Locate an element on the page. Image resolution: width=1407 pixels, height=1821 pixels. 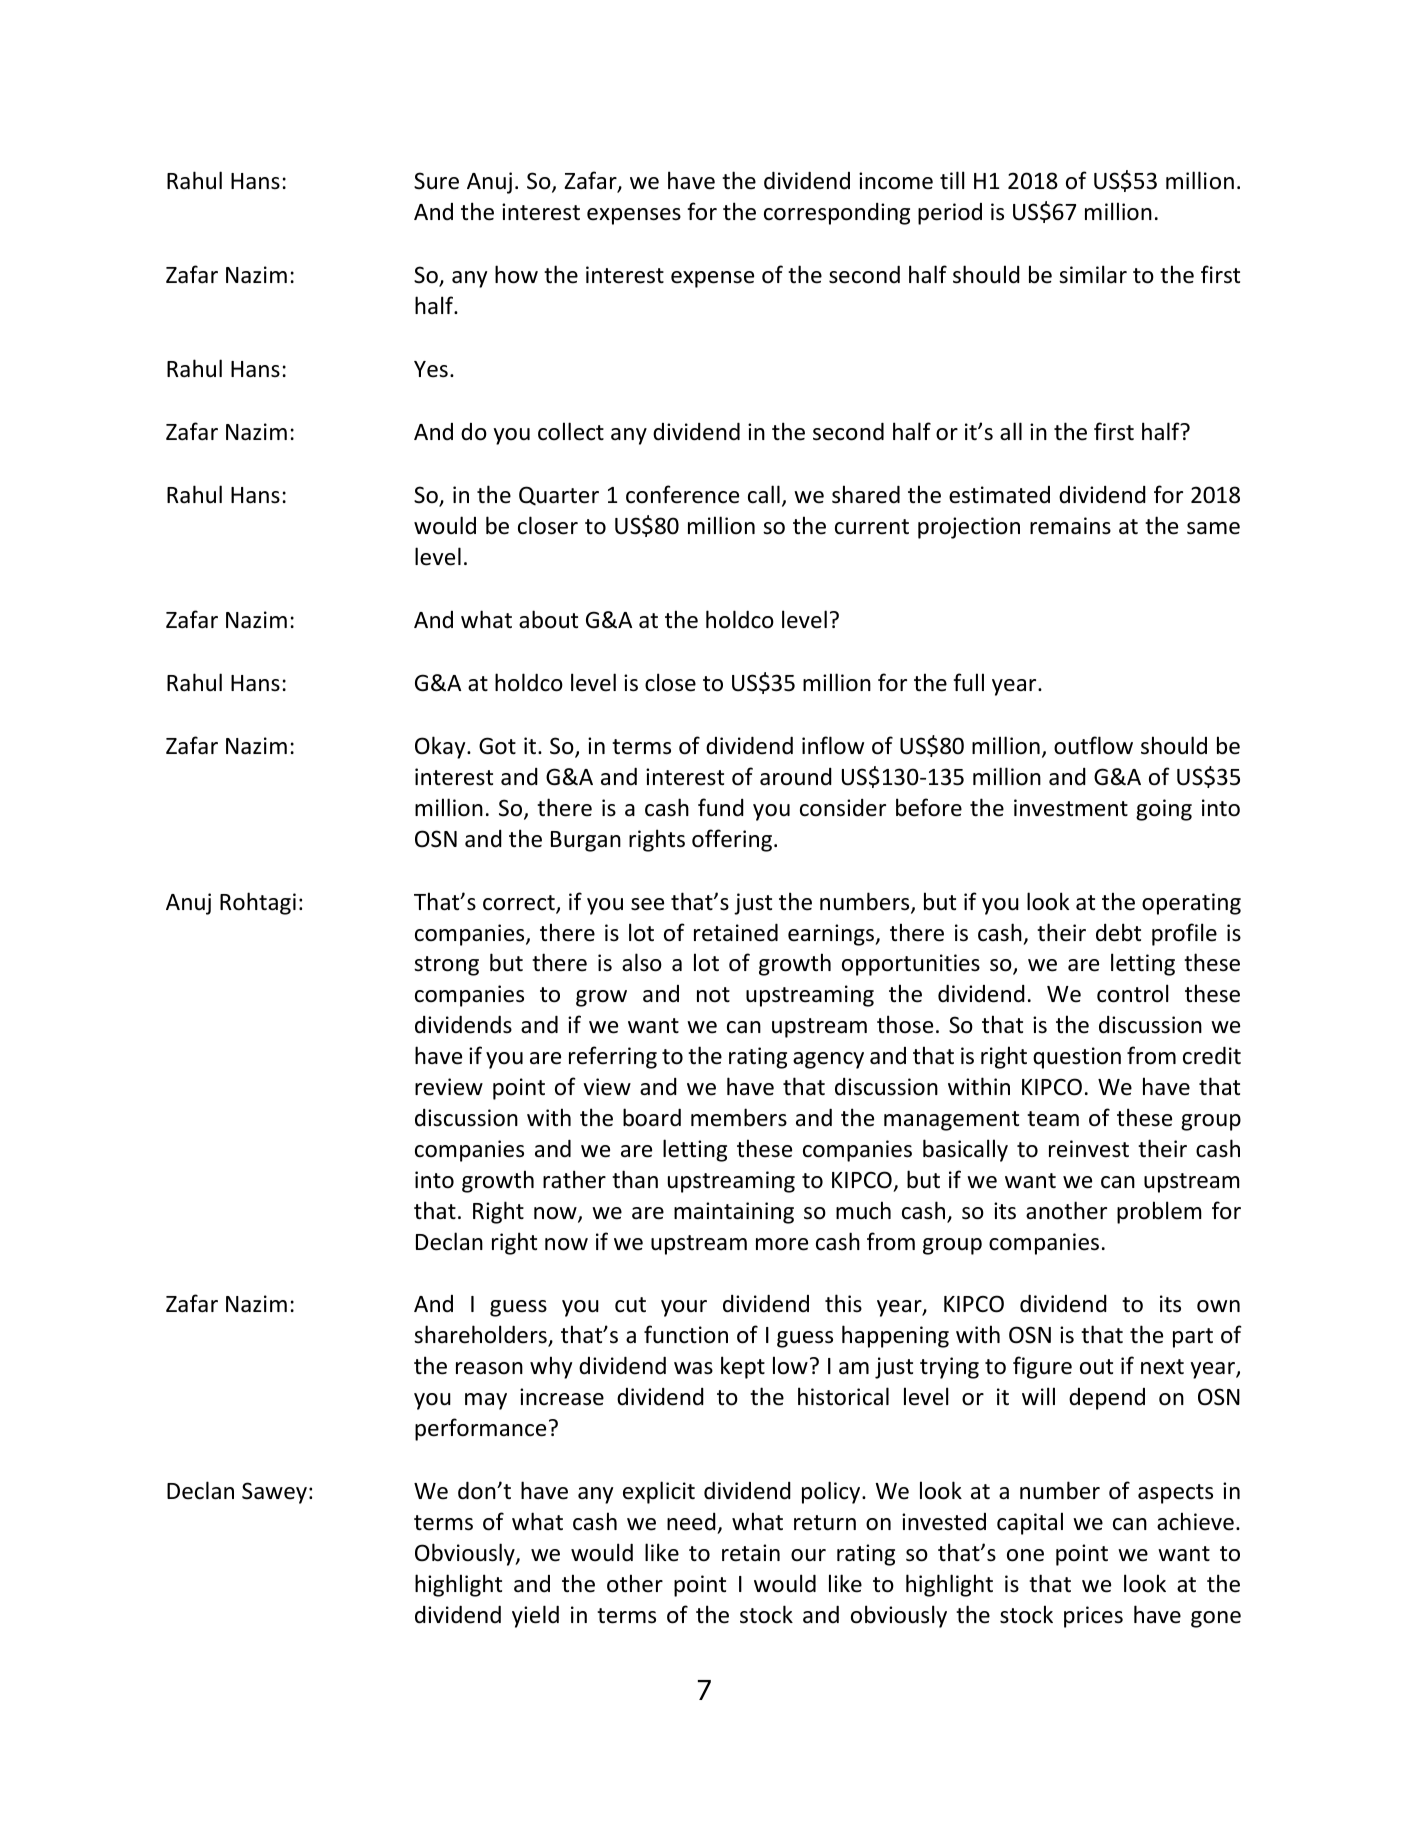
outflow is located at coordinates (1093, 745).
